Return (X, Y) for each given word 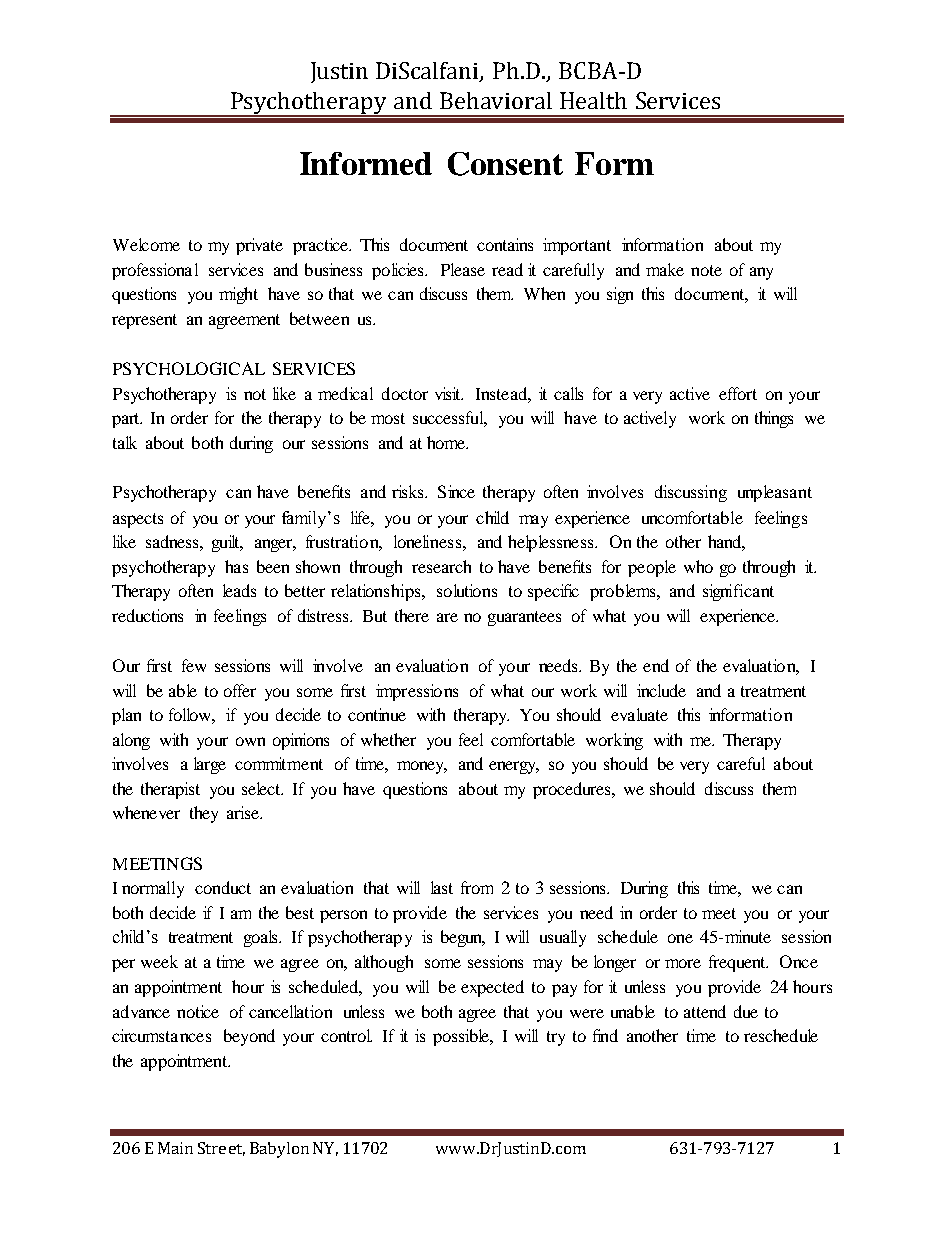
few (194, 665)
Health (593, 100)
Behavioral (496, 100)
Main (175, 1148)
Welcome (146, 244)
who (698, 566)
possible (462, 1037)
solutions (467, 590)
